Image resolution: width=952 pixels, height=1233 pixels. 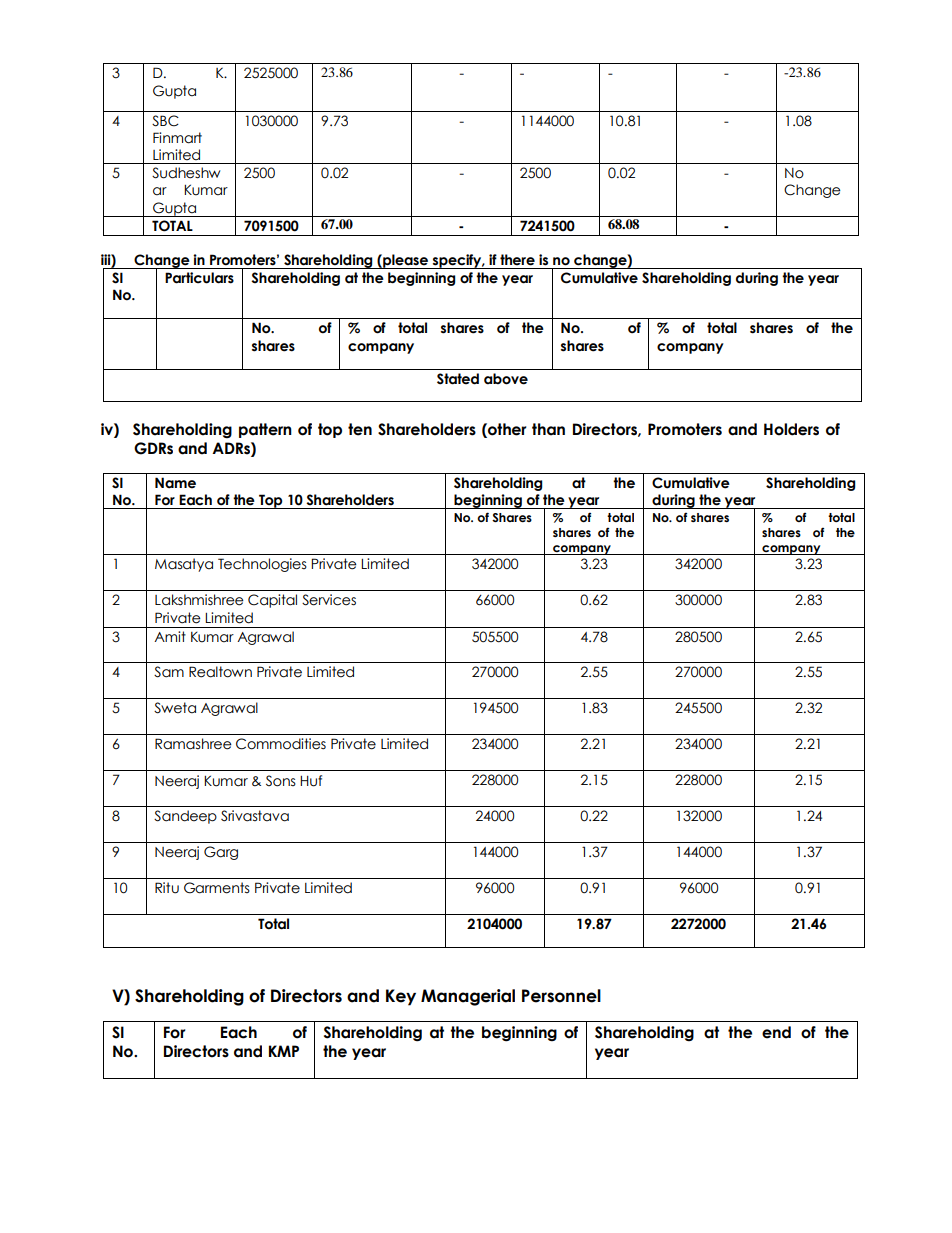 What do you see at coordinates (517, 260) in the document?
I see `there` at bounding box center [517, 260].
